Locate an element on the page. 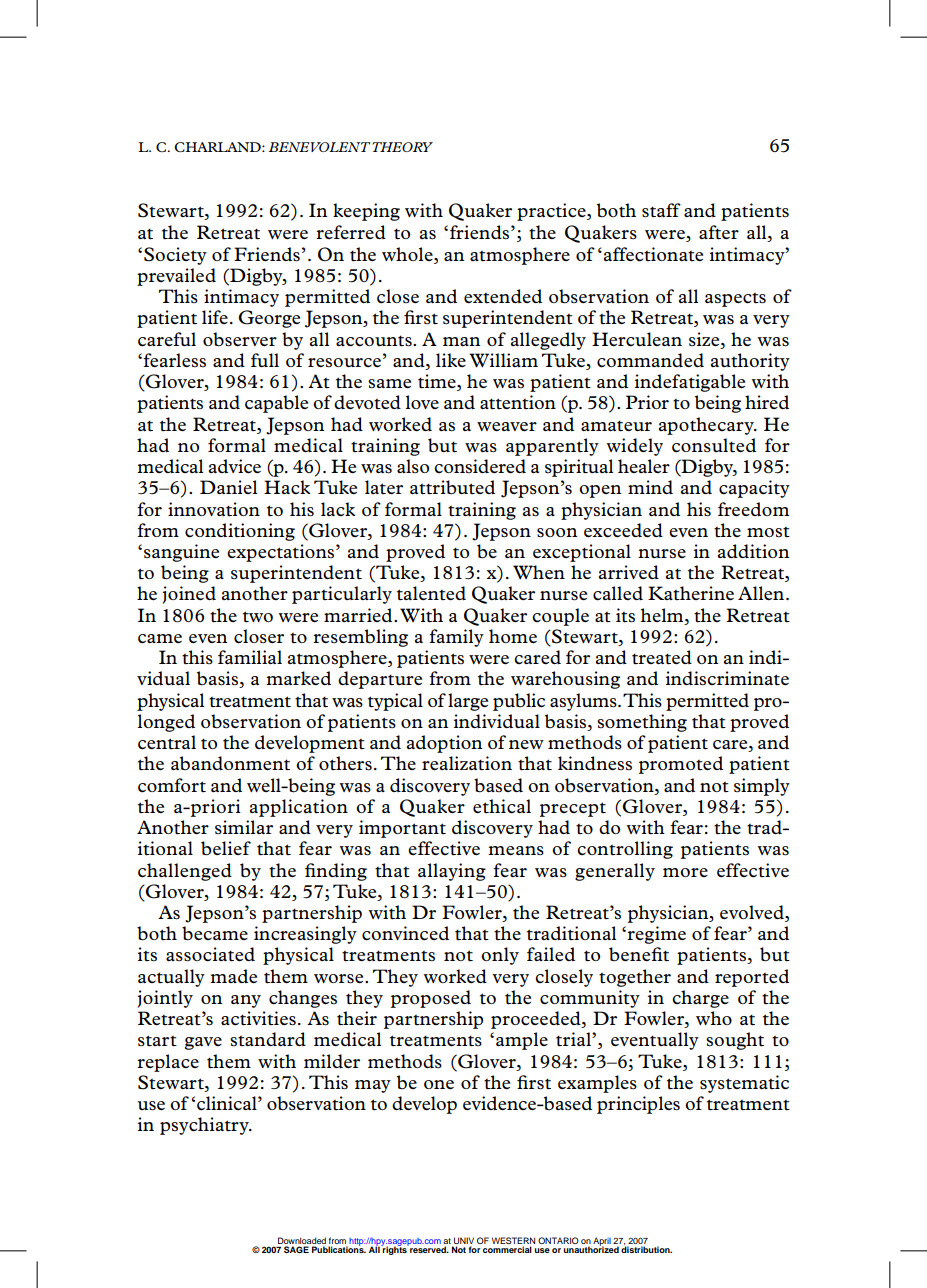 The image size is (927, 1288). practice is located at coordinates (552, 212).
